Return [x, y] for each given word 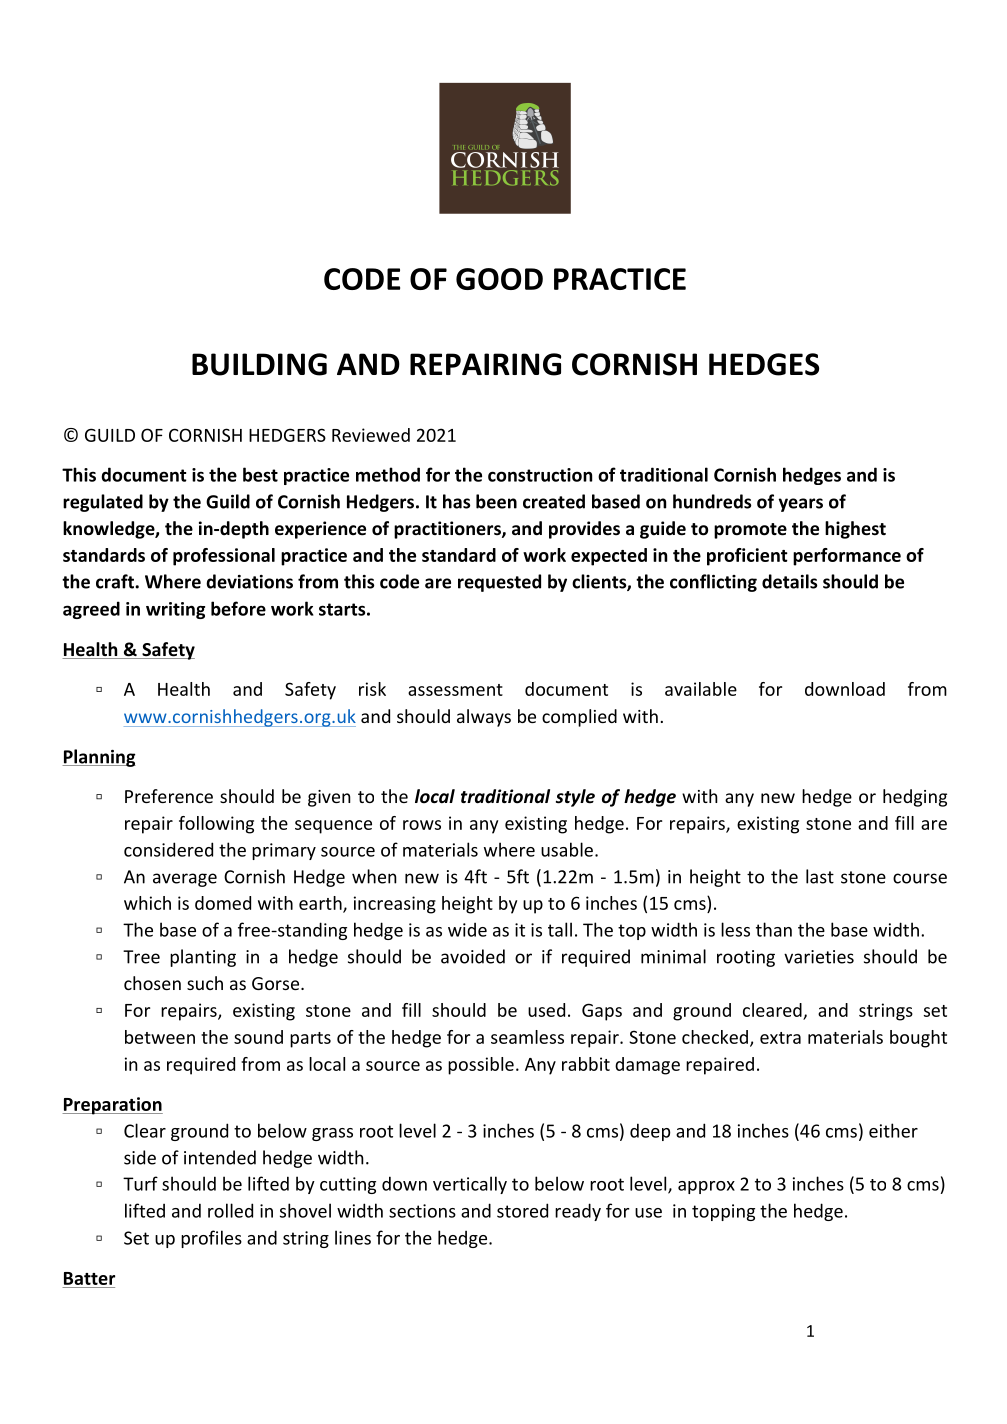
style [575, 798]
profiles [211, 1239]
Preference [169, 796]
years [801, 505]
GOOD [499, 279]
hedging [915, 798]
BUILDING [259, 364]
